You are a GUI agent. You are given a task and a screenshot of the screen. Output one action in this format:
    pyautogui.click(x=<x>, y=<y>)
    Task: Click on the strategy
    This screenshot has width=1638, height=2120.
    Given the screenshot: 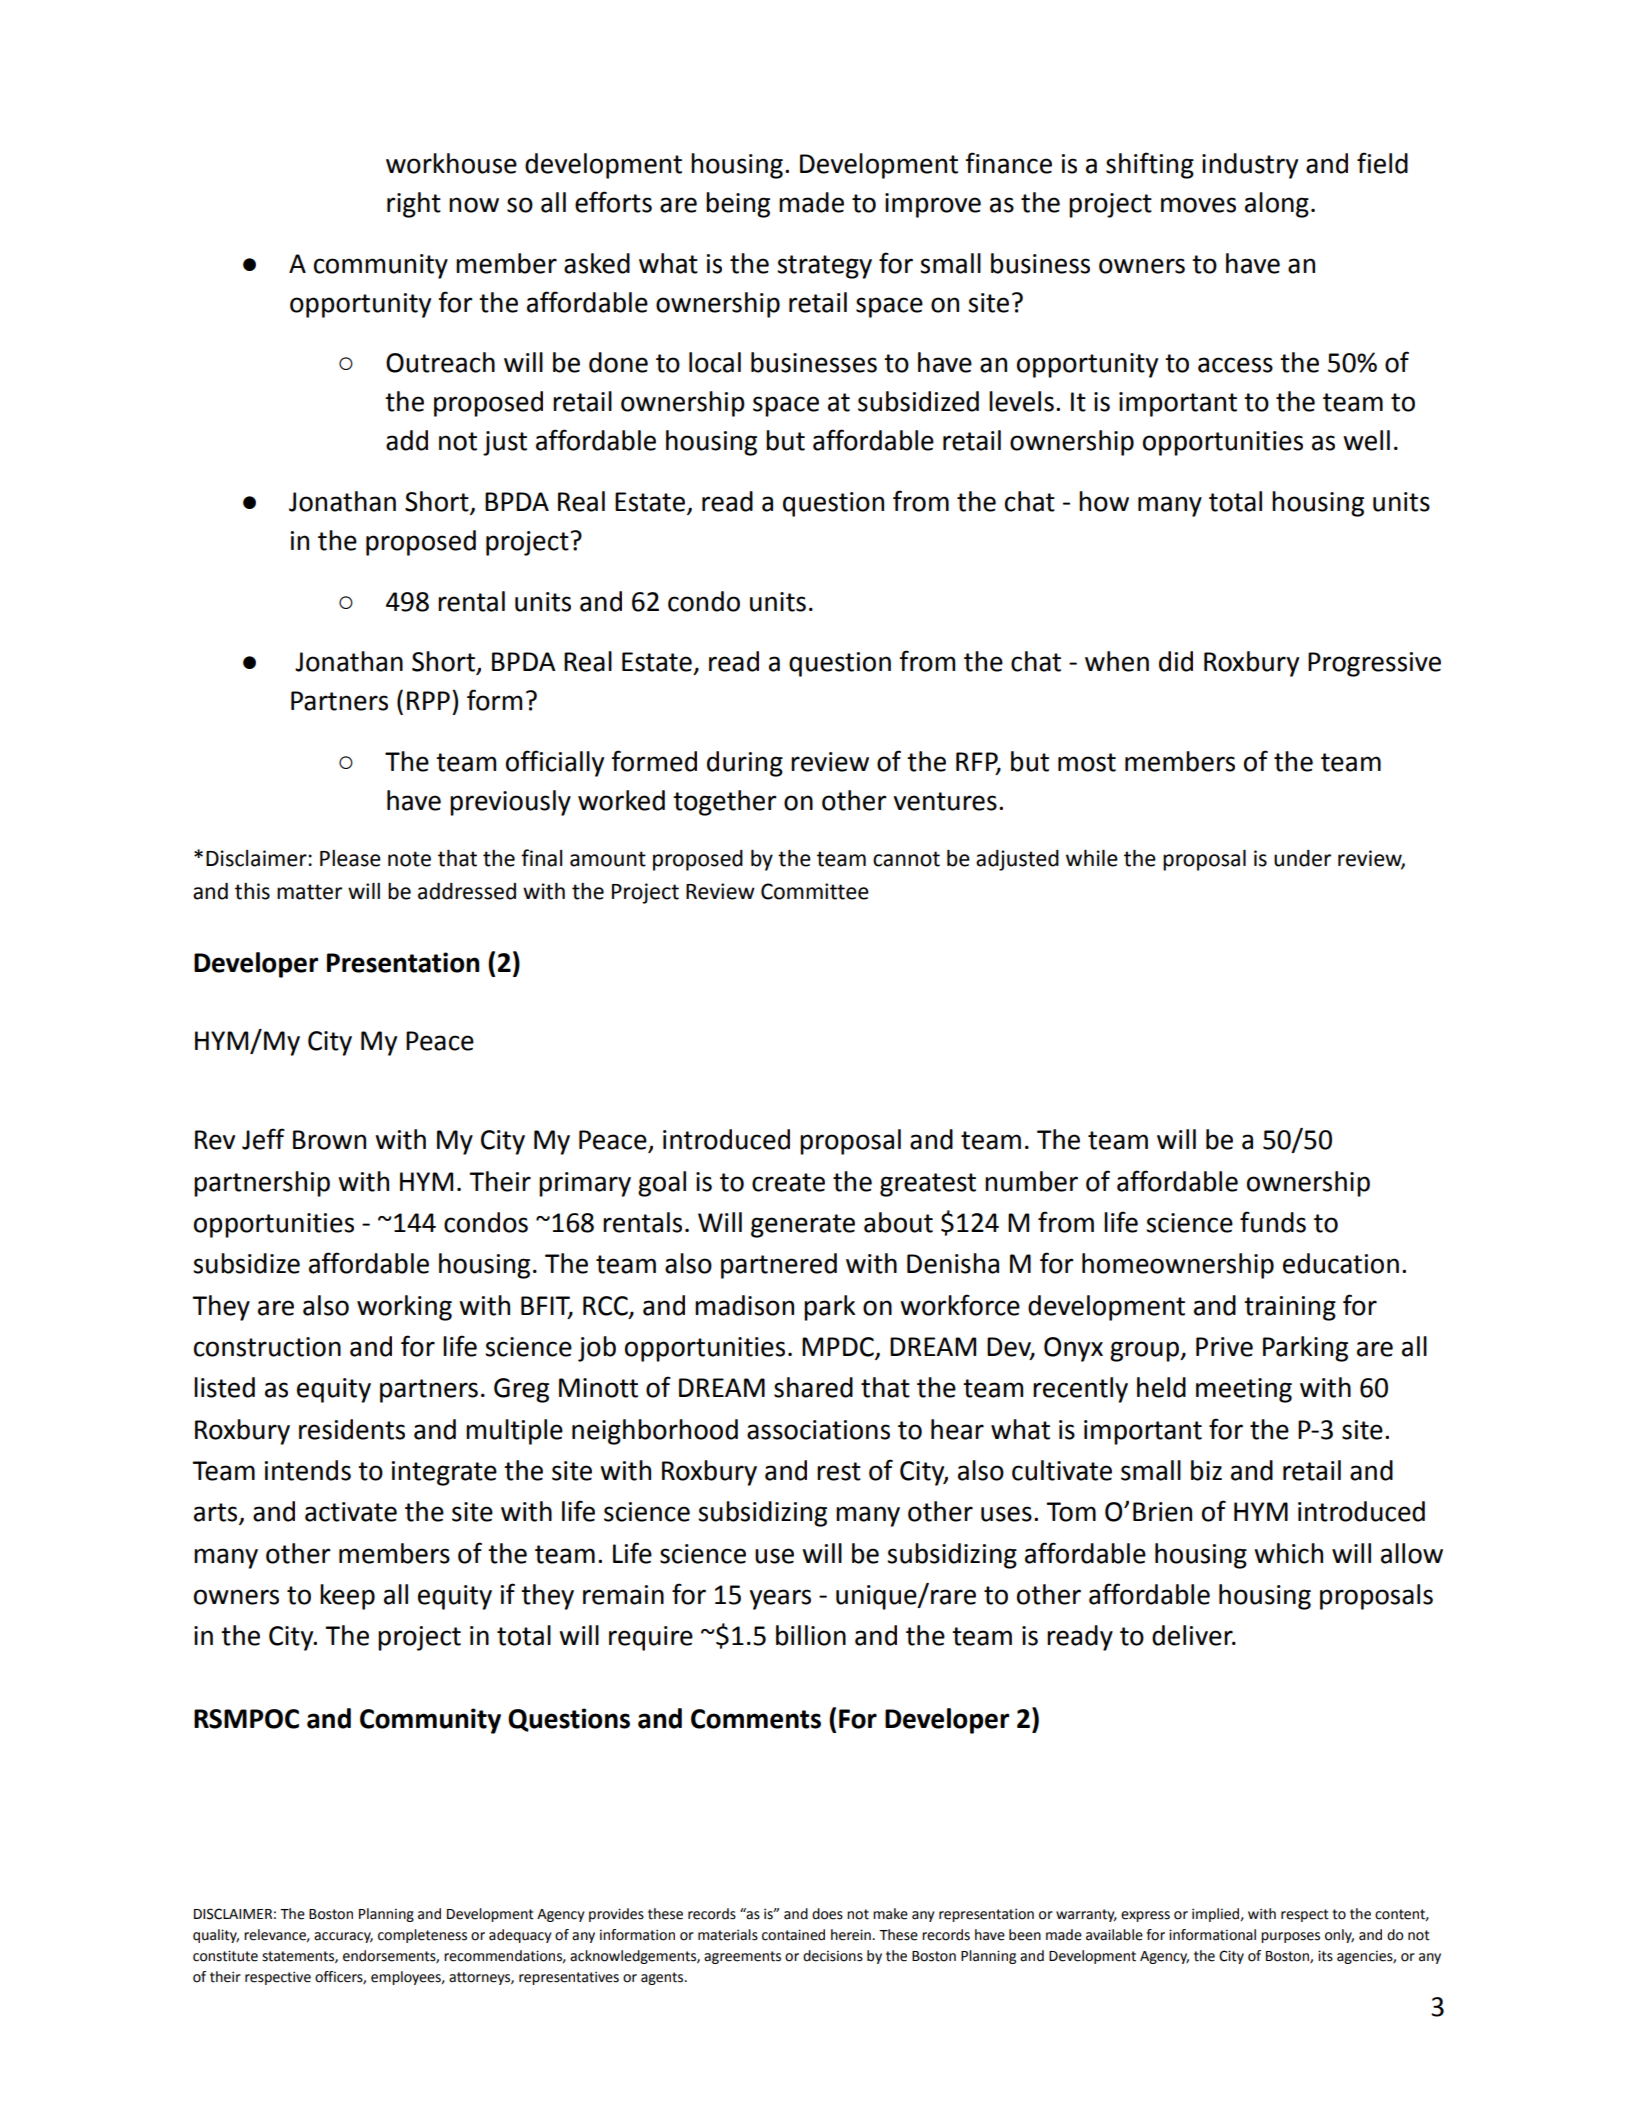 What is the action you would take?
    pyautogui.click(x=824, y=267)
